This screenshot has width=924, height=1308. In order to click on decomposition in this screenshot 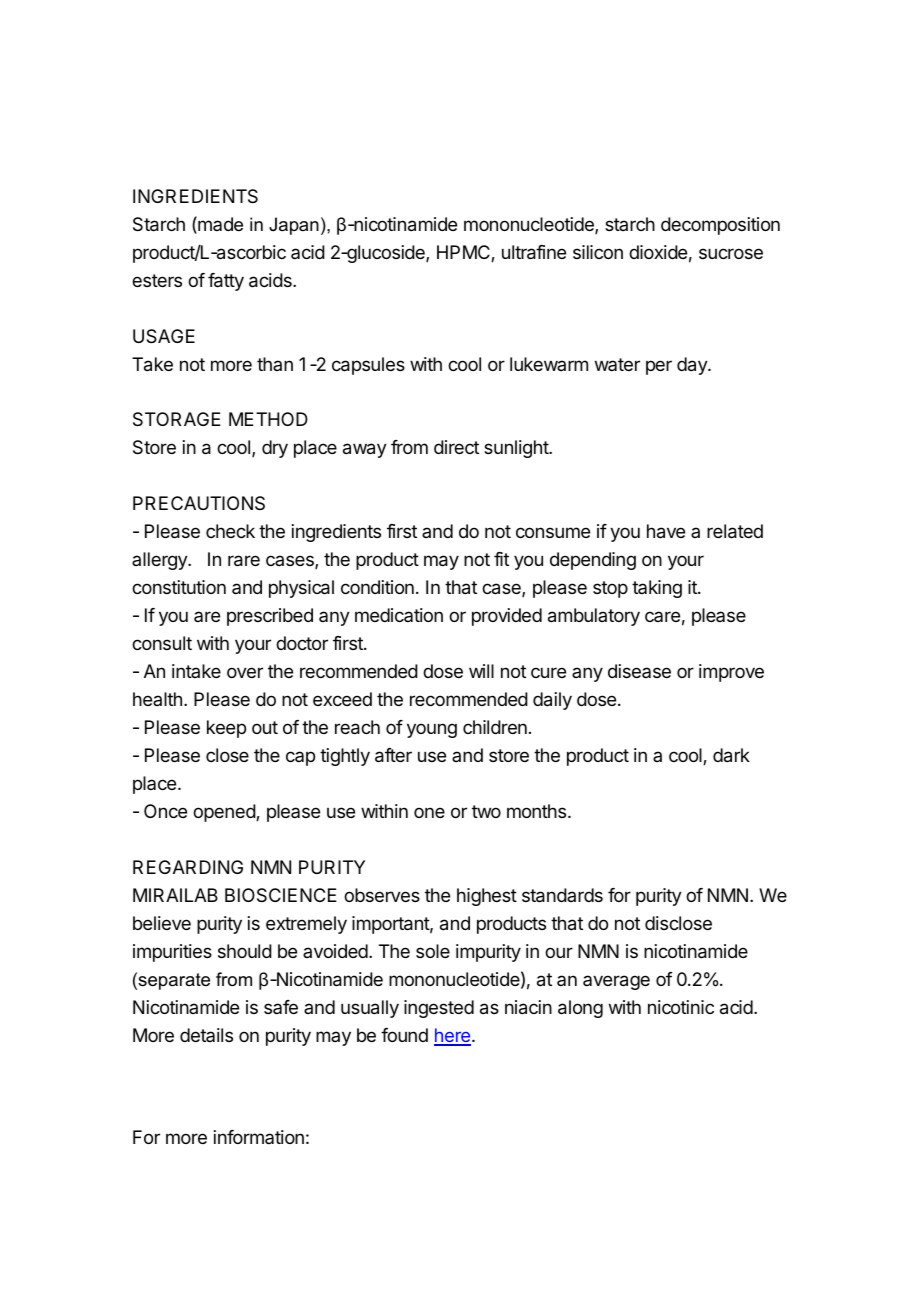, I will do `click(720, 226)`.
